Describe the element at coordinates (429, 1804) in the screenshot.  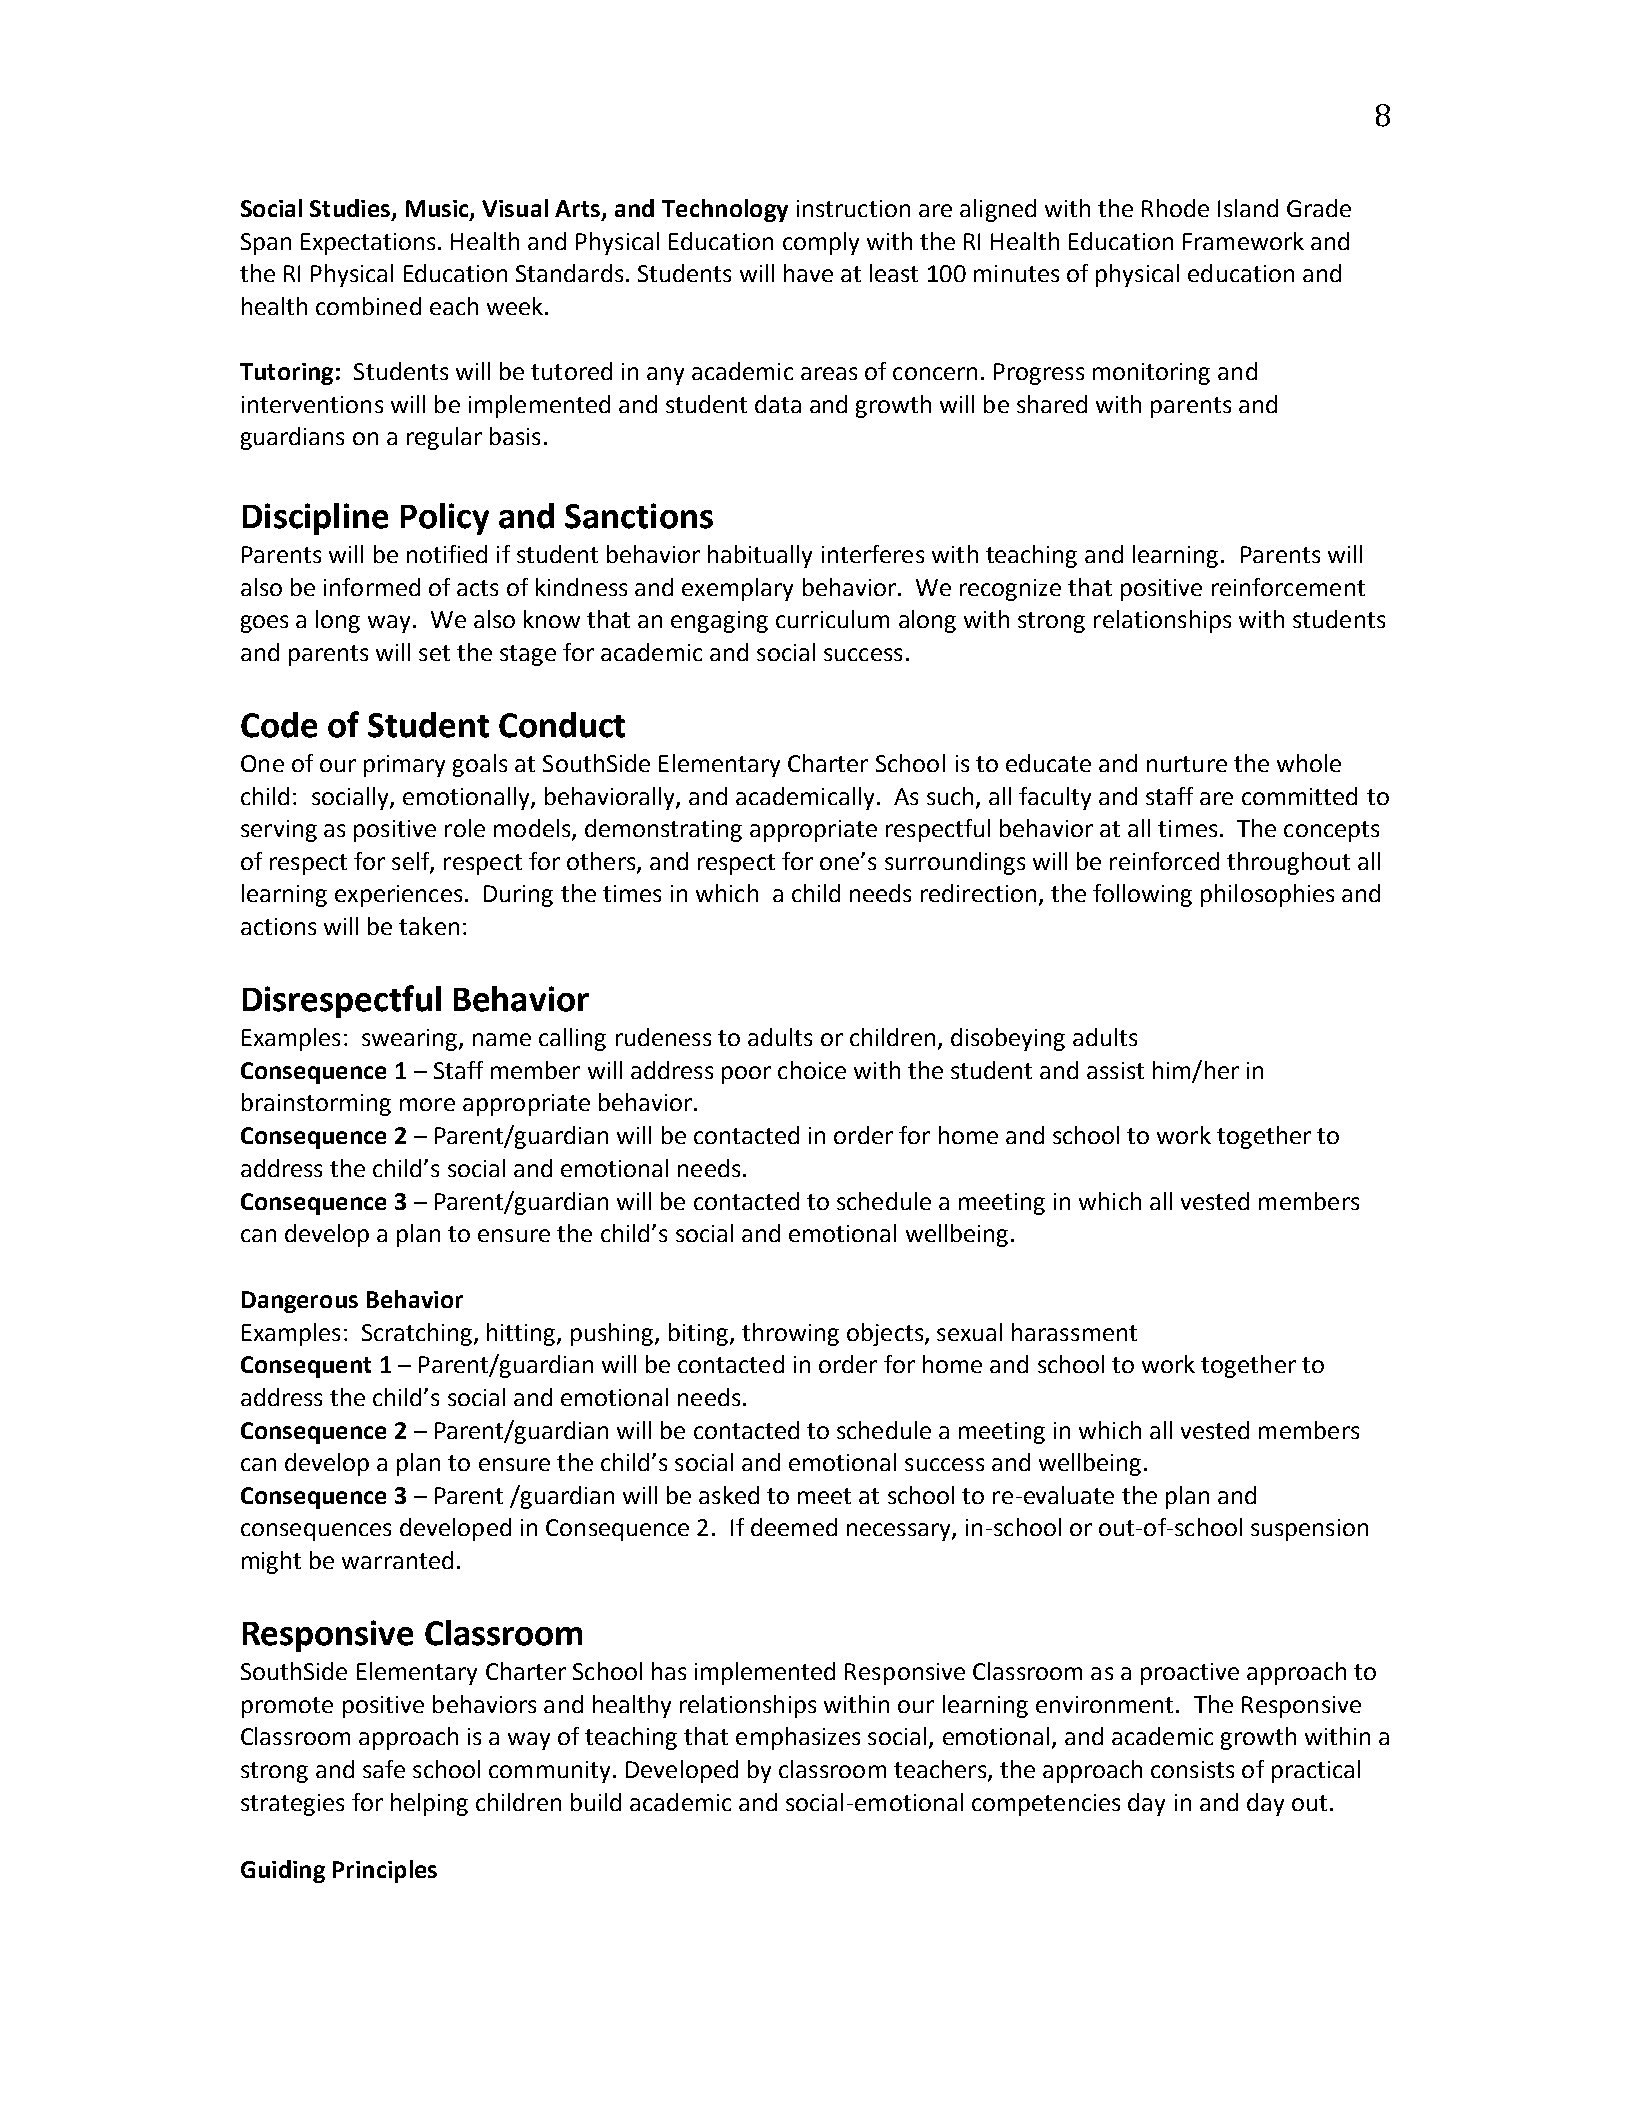
I see `helping` at that location.
